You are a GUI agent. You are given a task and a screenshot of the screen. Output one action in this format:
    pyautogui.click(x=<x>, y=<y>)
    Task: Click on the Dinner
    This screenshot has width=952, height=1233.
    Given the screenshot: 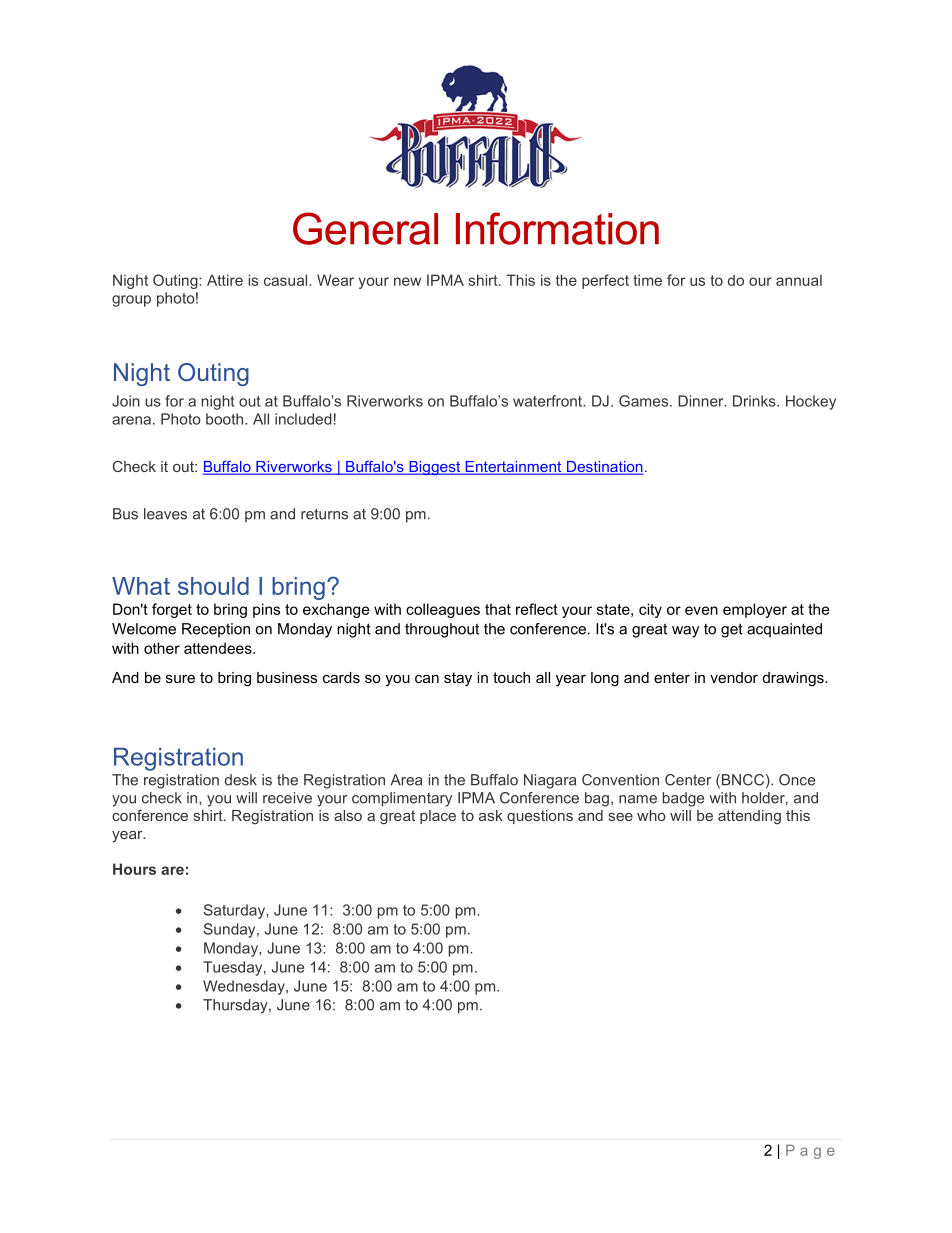 What is the action you would take?
    pyautogui.click(x=702, y=401)
